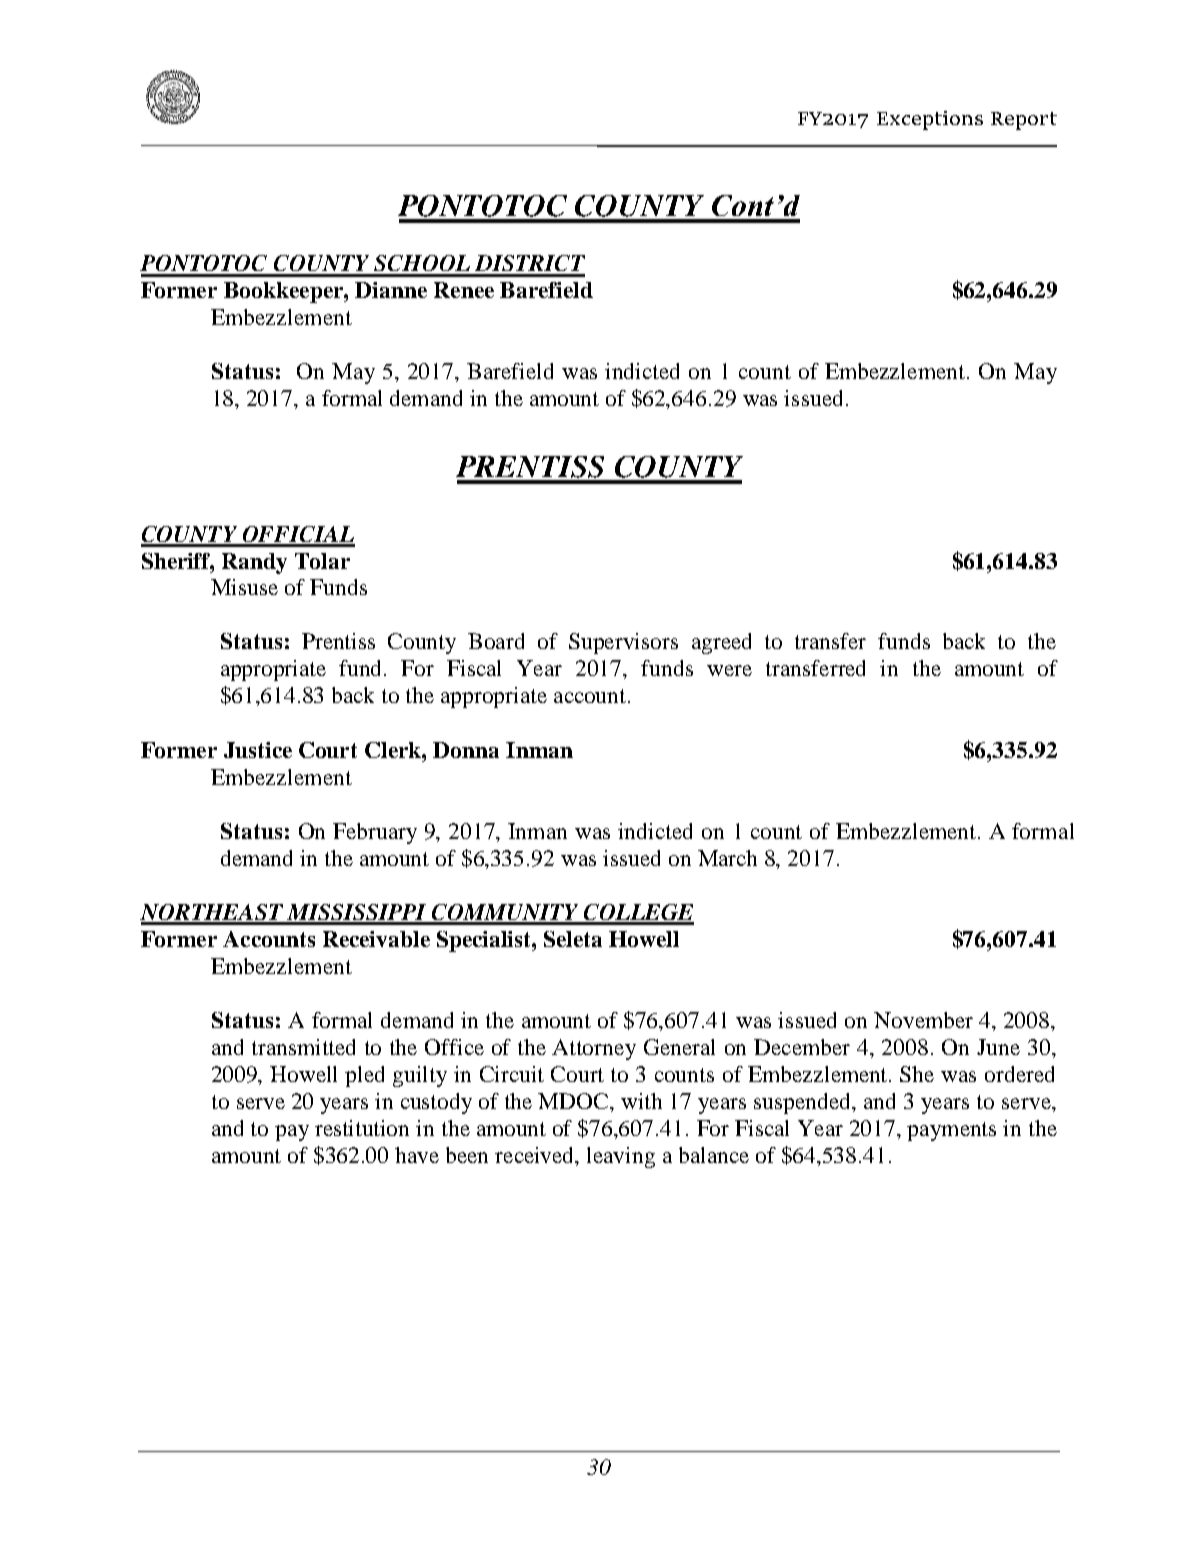 Image resolution: width=1198 pixels, height=1551 pixels. What do you see at coordinates (930, 120) in the screenshot?
I see `Exceptions` at bounding box center [930, 120].
